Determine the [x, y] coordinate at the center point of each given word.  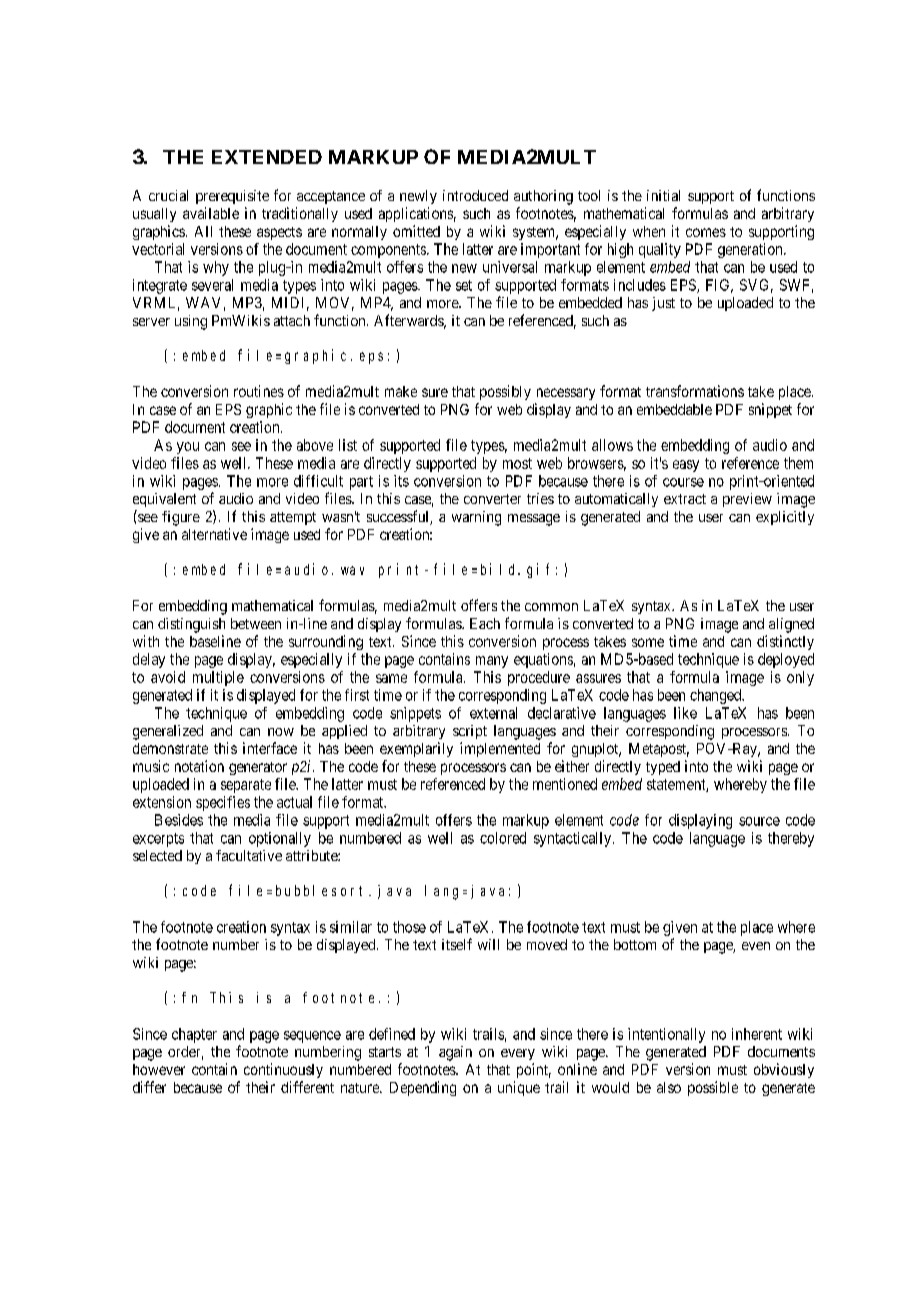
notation [199, 766]
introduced [475, 195]
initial [663, 195]
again [455, 1053]
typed [663, 768]
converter [492, 499]
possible [713, 1088]
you [188, 448]
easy [686, 466]
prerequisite [232, 197]
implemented [500, 749]
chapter [194, 1035]
